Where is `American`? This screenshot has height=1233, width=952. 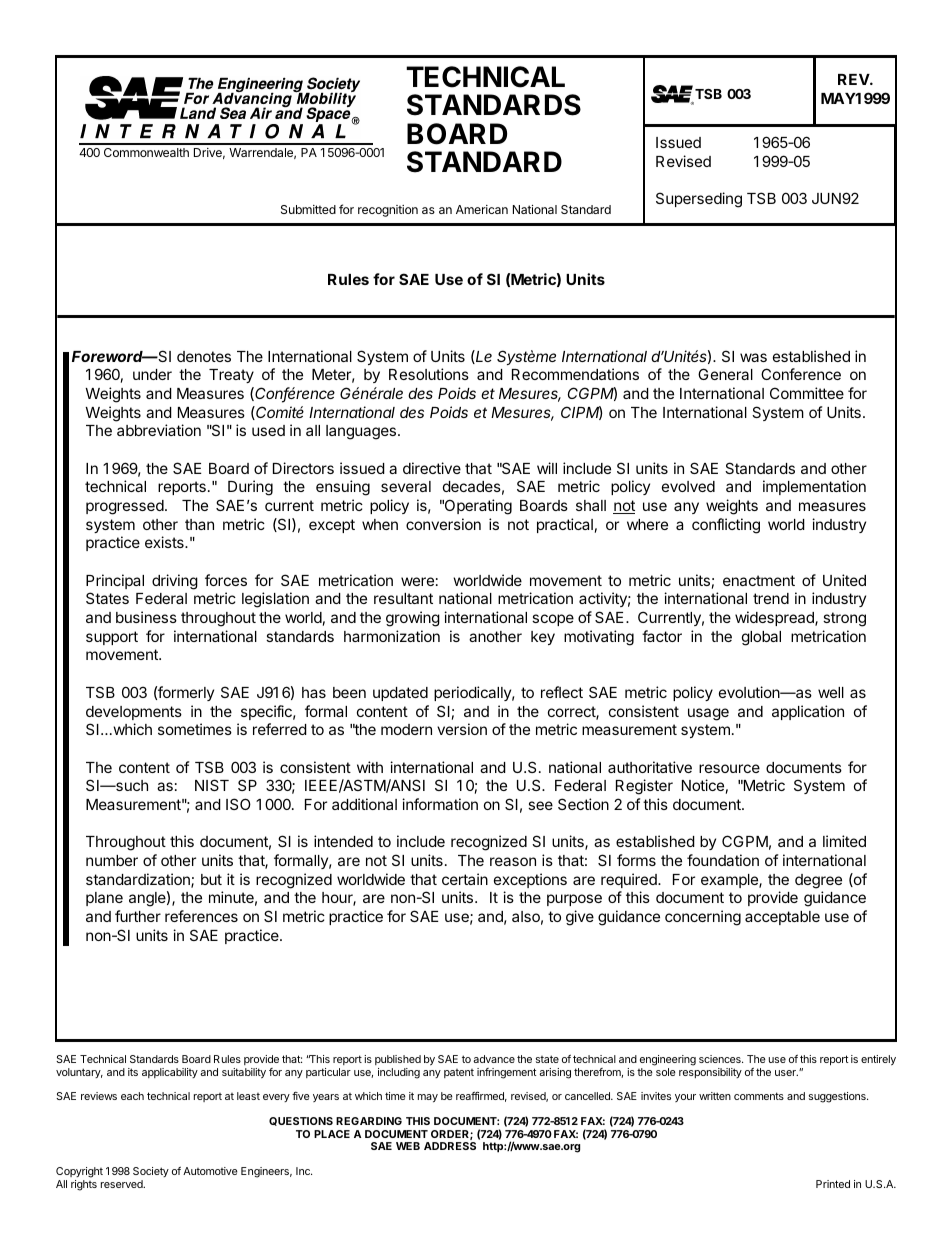
American is located at coordinates (482, 209).
